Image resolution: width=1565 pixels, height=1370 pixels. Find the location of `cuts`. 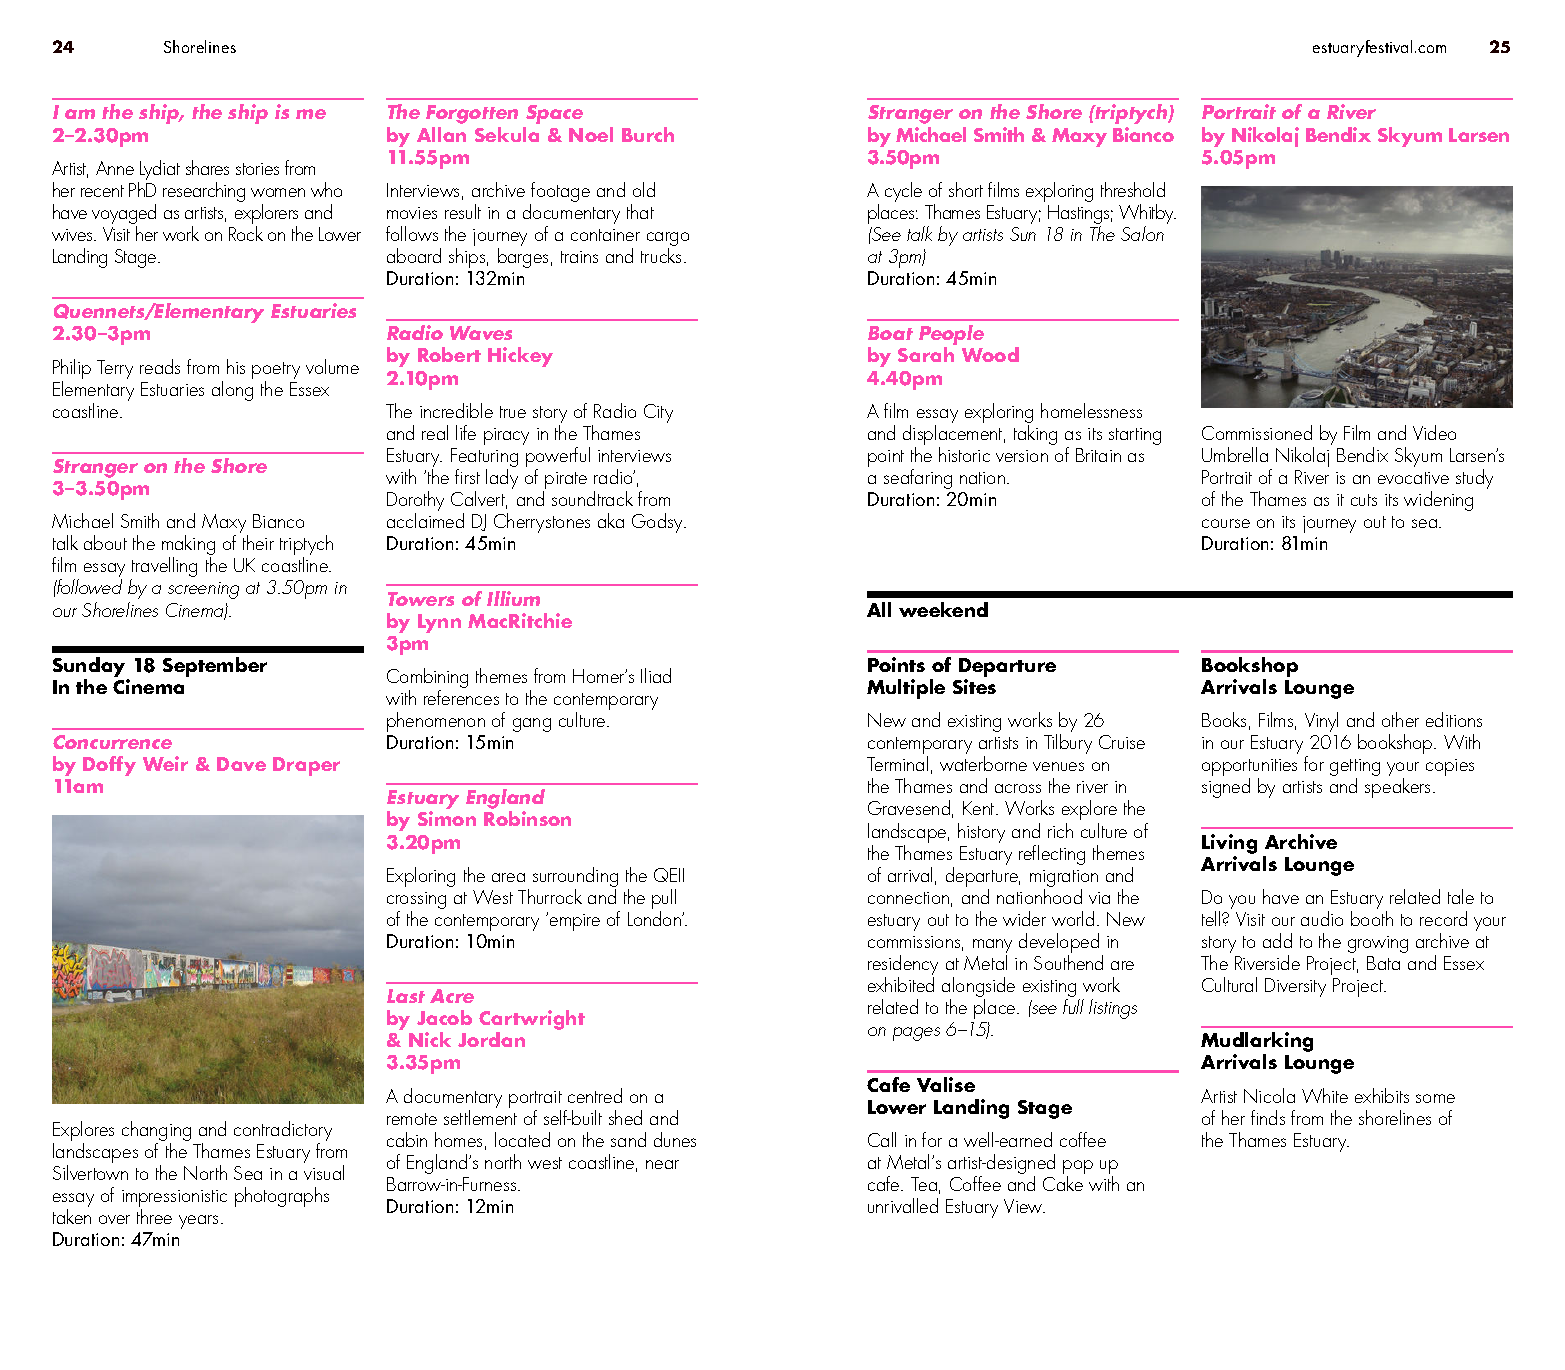

cuts is located at coordinates (1364, 500).
